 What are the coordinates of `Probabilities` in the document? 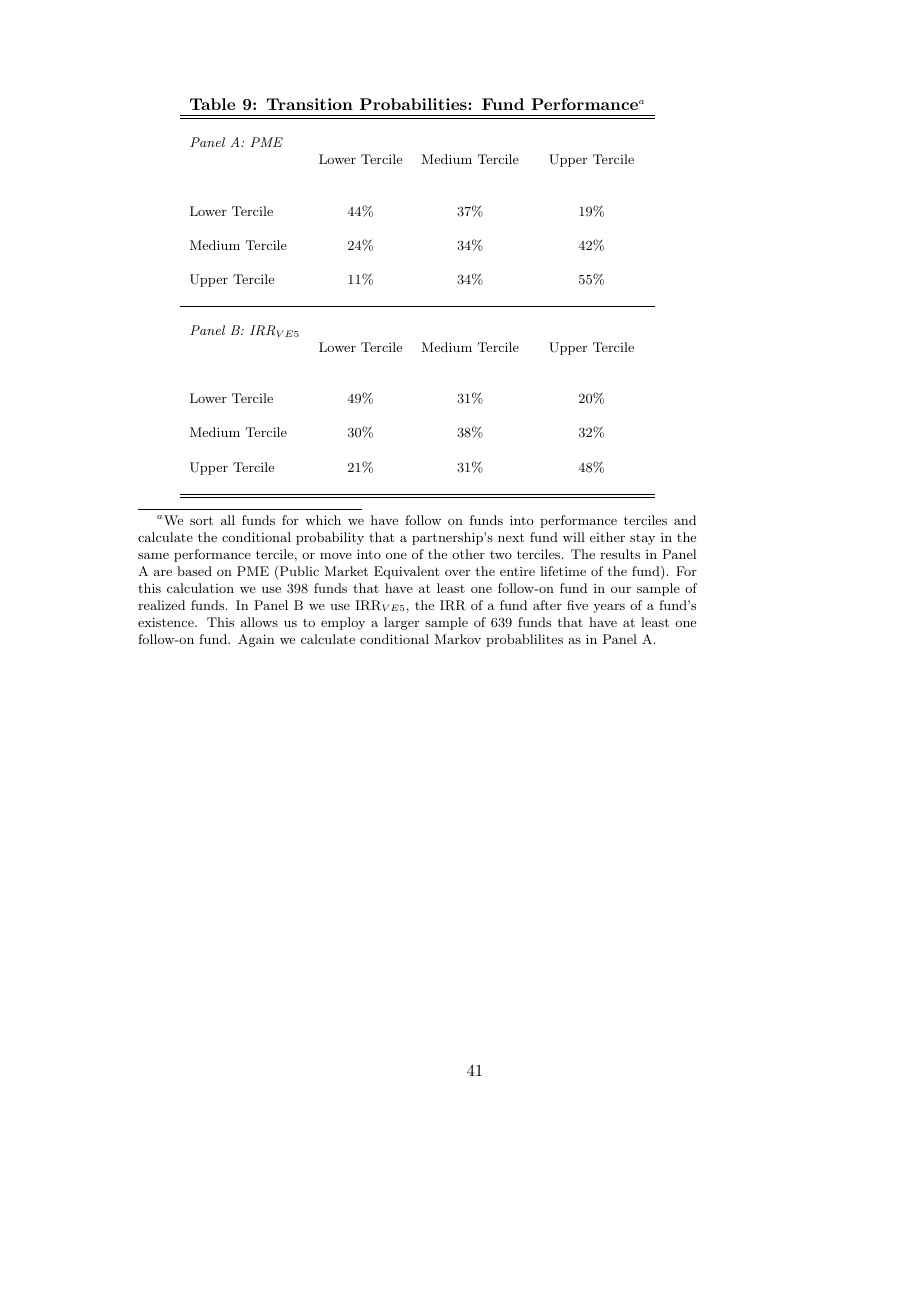 It's located at (414, 104).
